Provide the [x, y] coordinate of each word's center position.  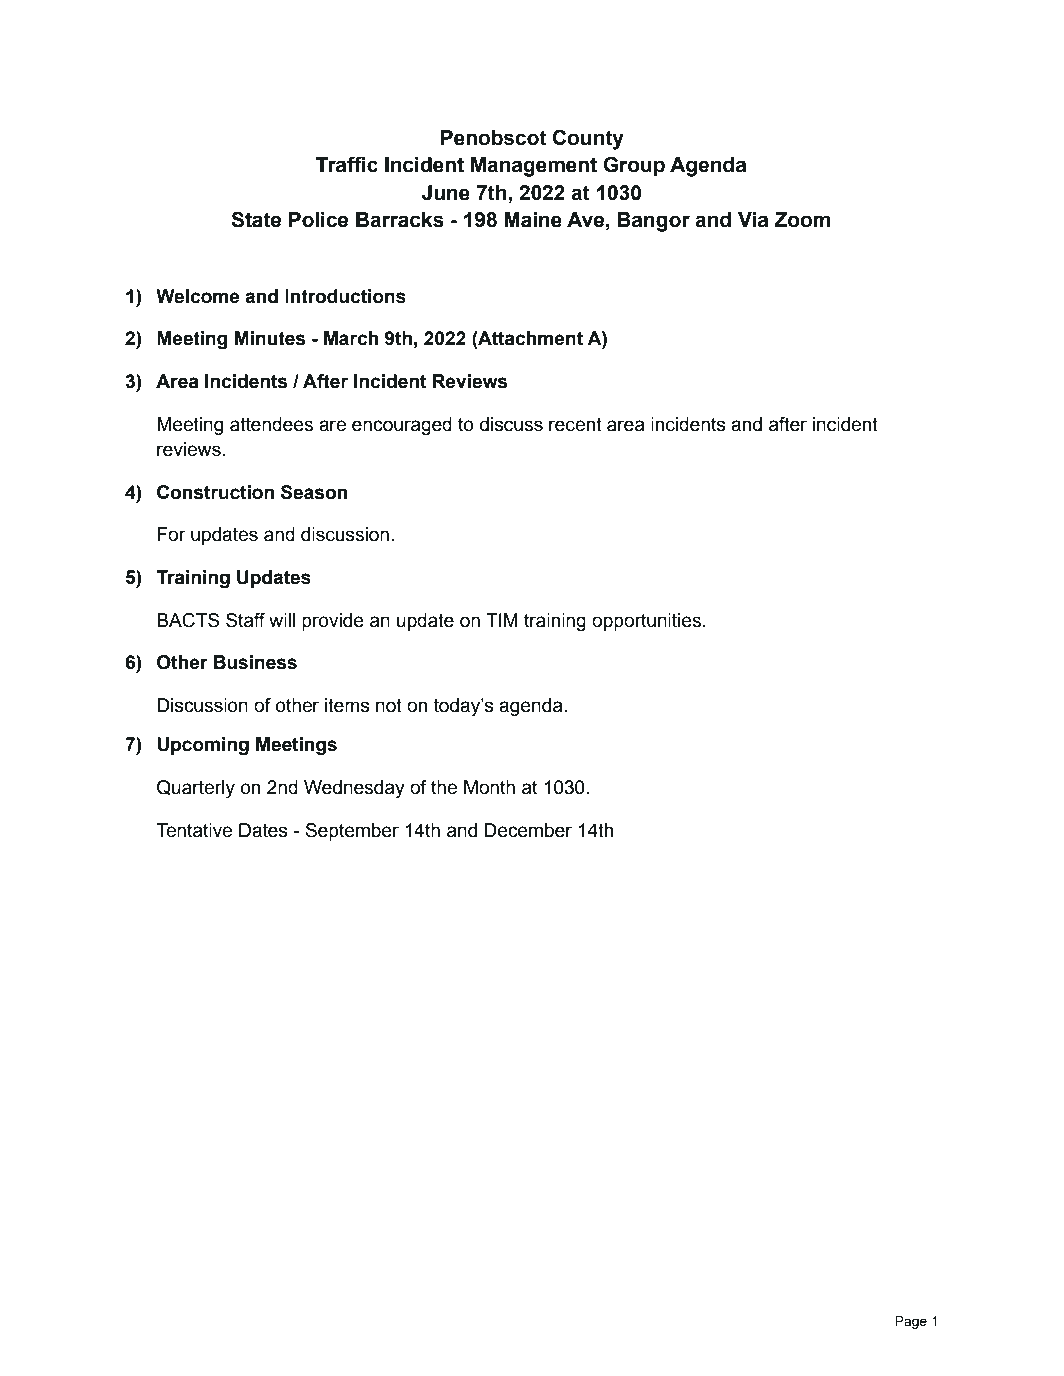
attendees [271, 424]
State [256, 219]
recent [575, 424]
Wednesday [354, 789]
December [528, 830]
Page [911, 1322]
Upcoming [203, 746]
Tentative [194, 830]
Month [489, 787]
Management [534, 167]
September [352, 832]
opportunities [646, 622]
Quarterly [196, 789]
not [389, 705]
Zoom [802, 220]
